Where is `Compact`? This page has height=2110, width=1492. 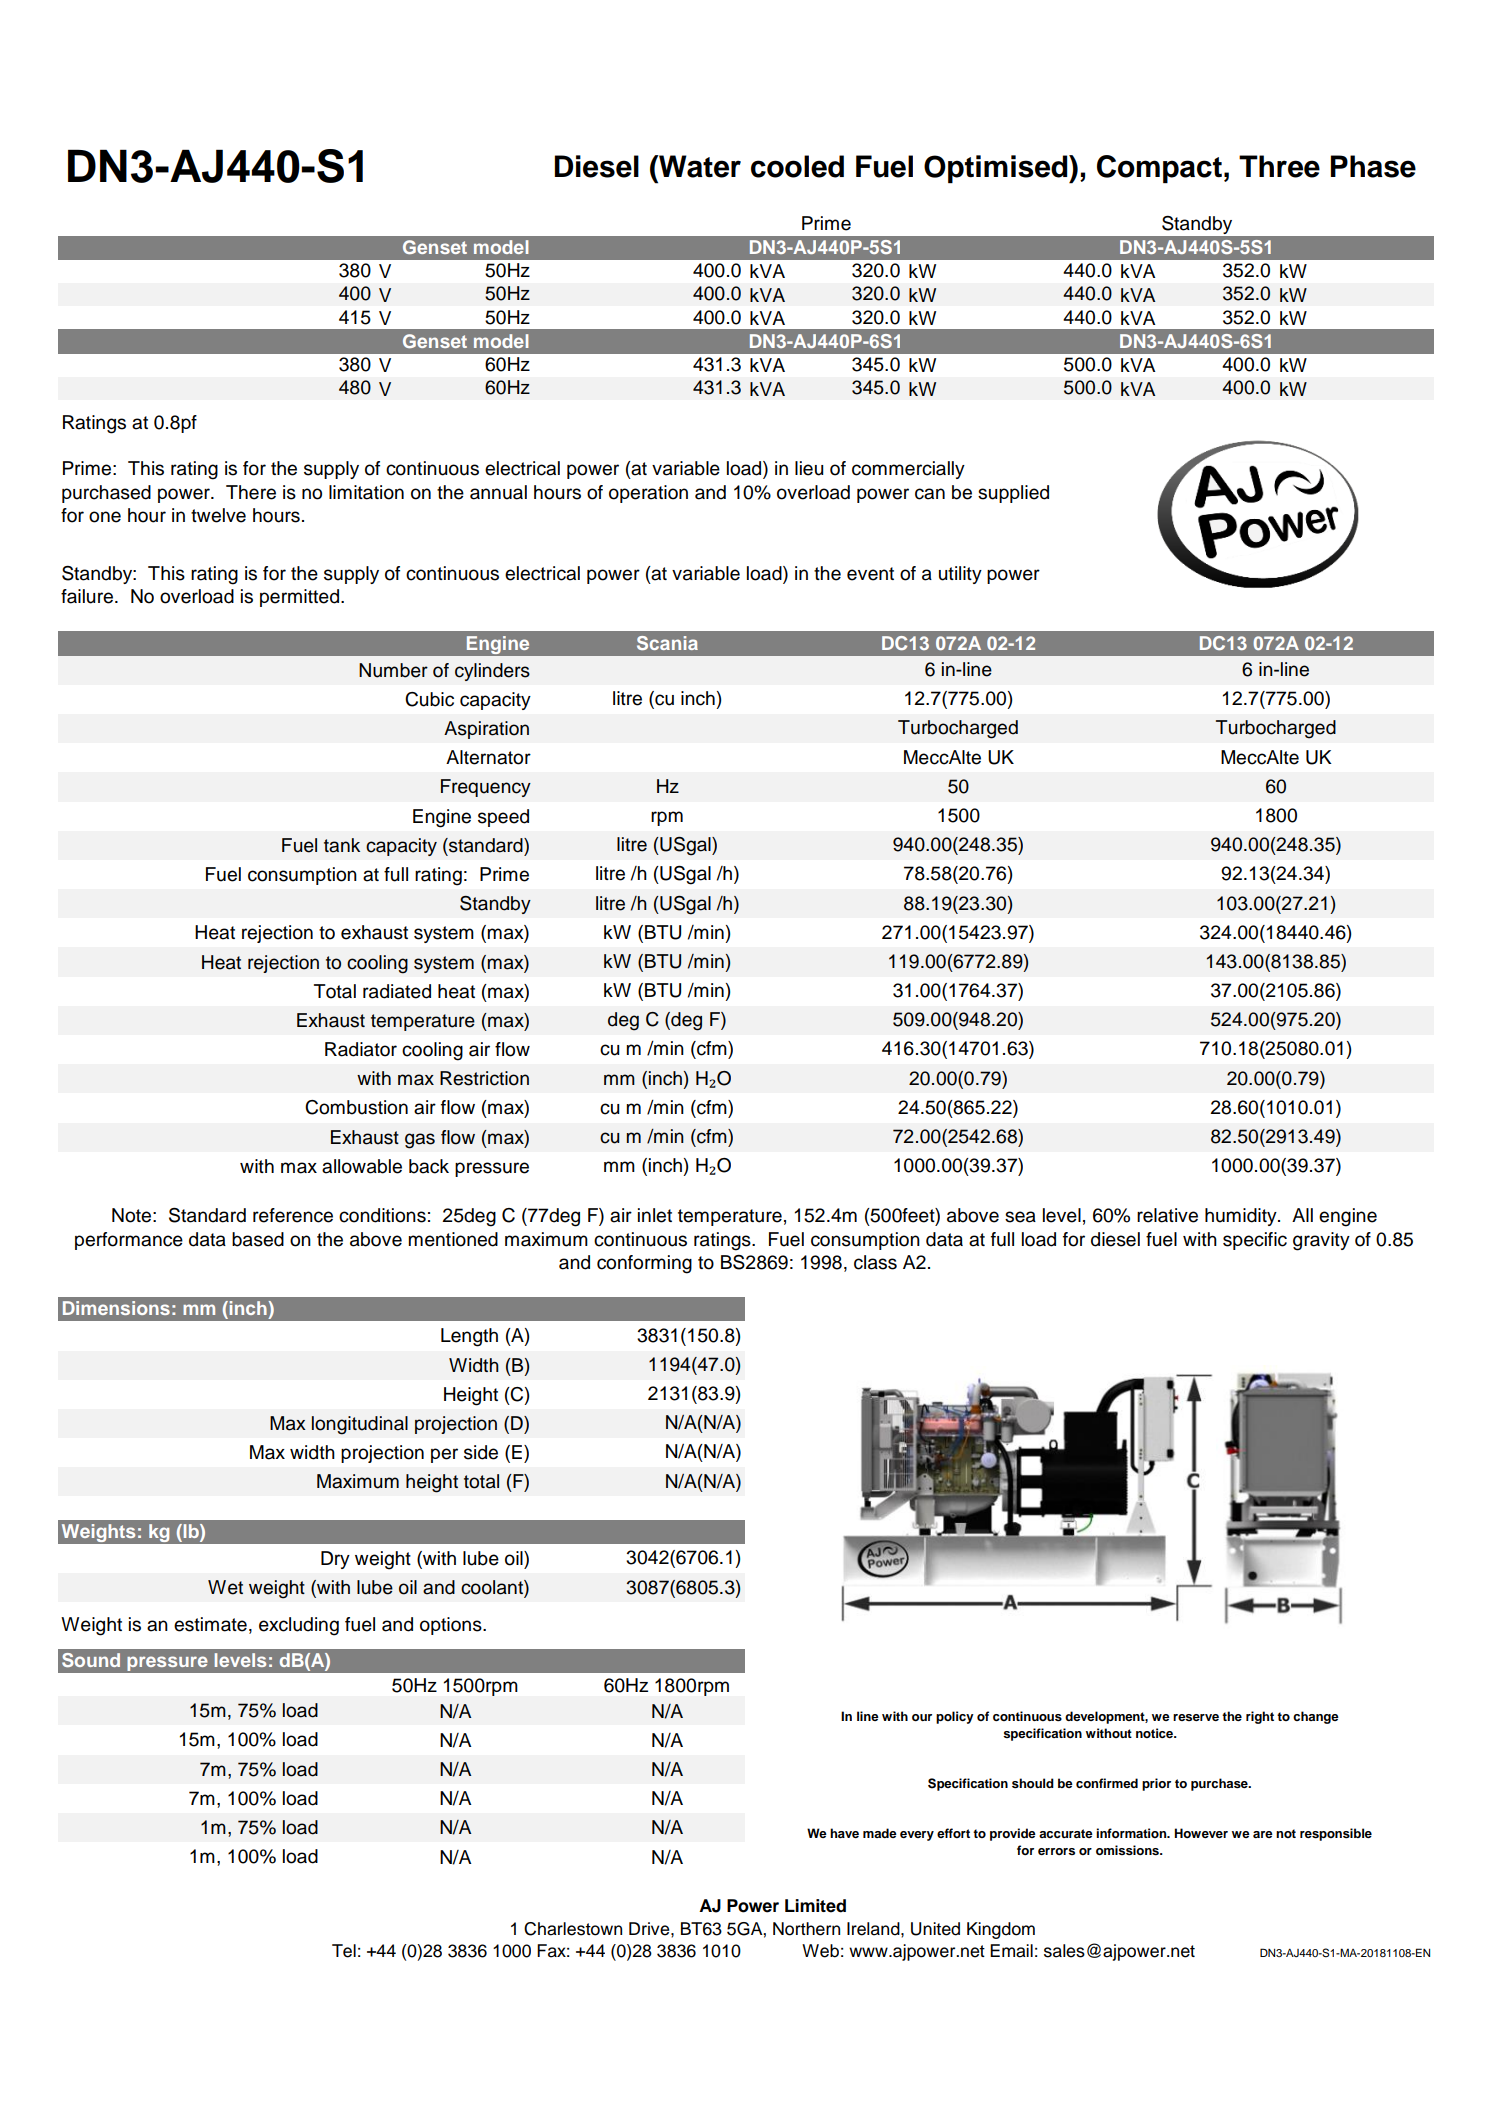 Compact is located at coordinates (1159, 169).
